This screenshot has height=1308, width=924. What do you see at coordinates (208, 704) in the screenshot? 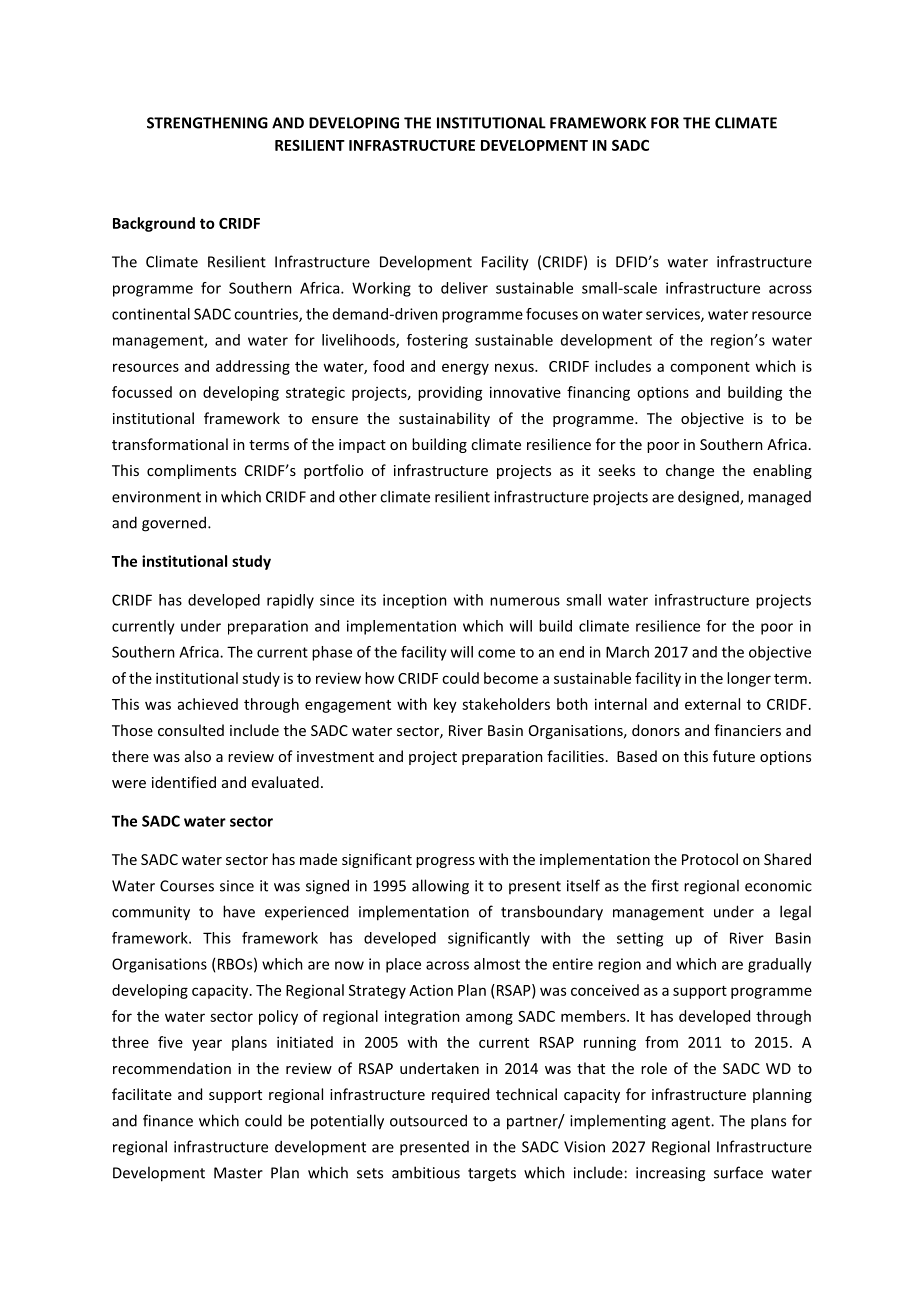
I see `achieved` at bounding box center [208, 704].
